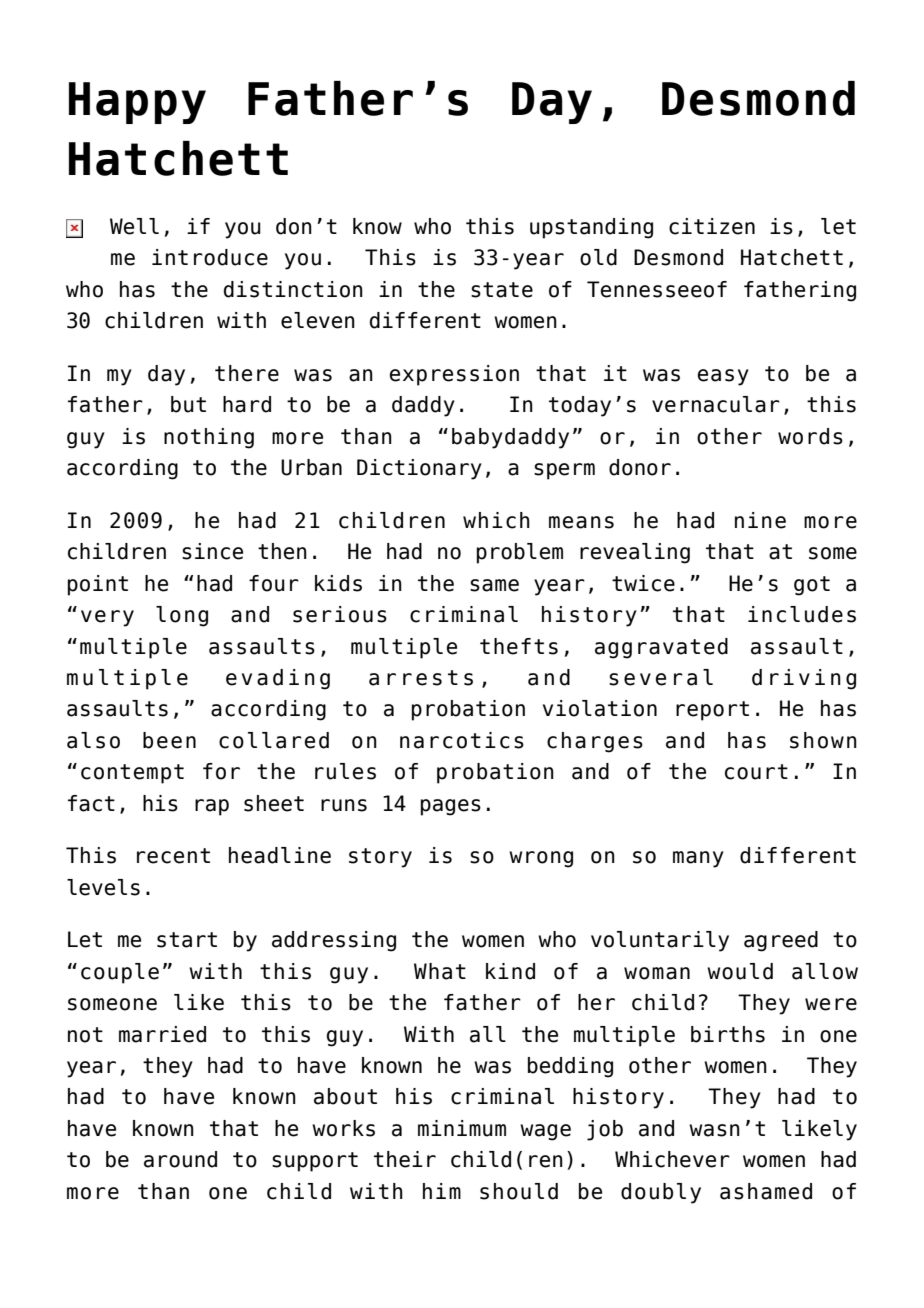 Image resolution: width=924 pixels, height=1308 pixels. Describe the element at coordinates (591, 228) in the screenshot. I see `upstanding` at that location.
